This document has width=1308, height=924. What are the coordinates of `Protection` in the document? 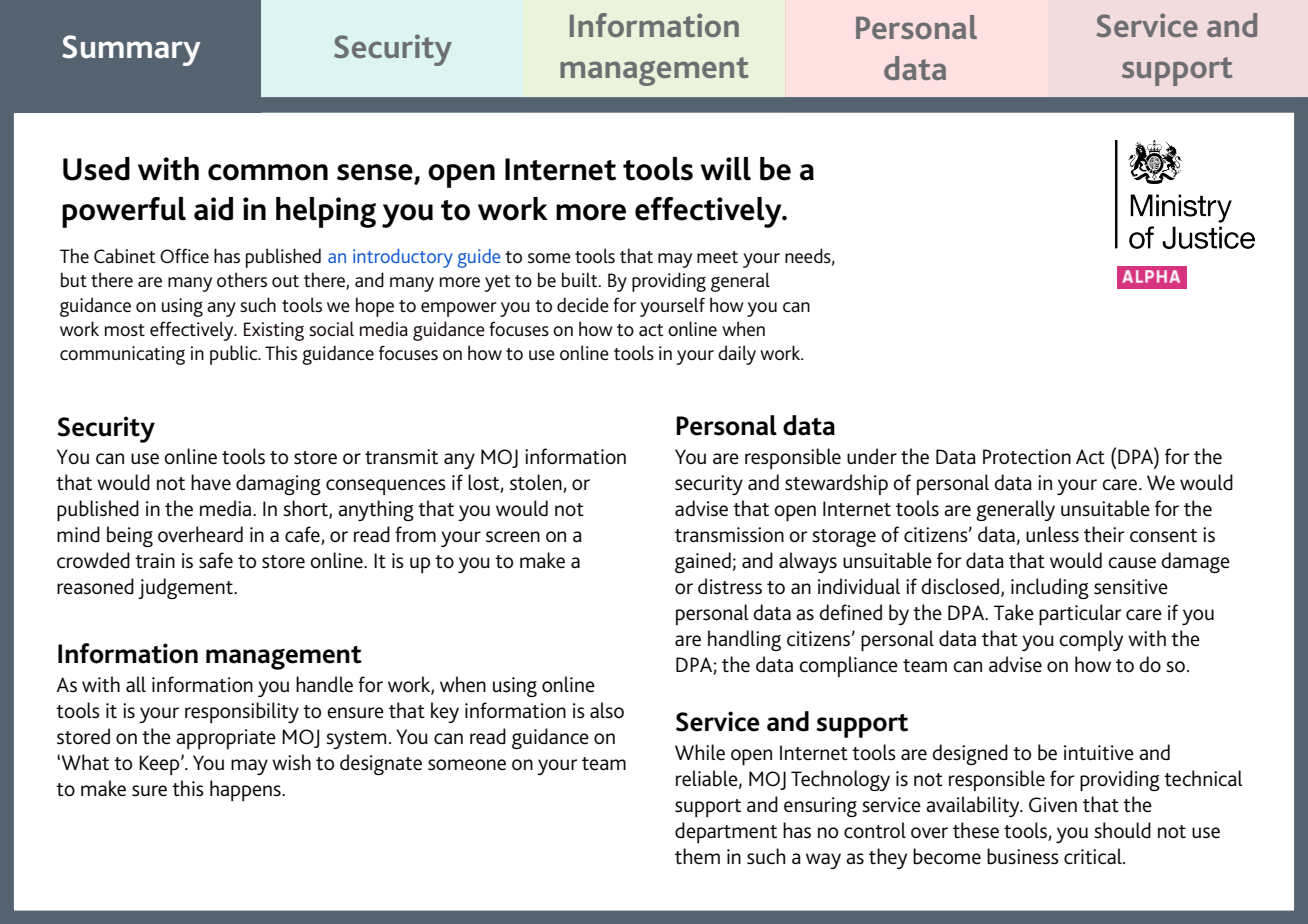 It's located at (1027, 457).
